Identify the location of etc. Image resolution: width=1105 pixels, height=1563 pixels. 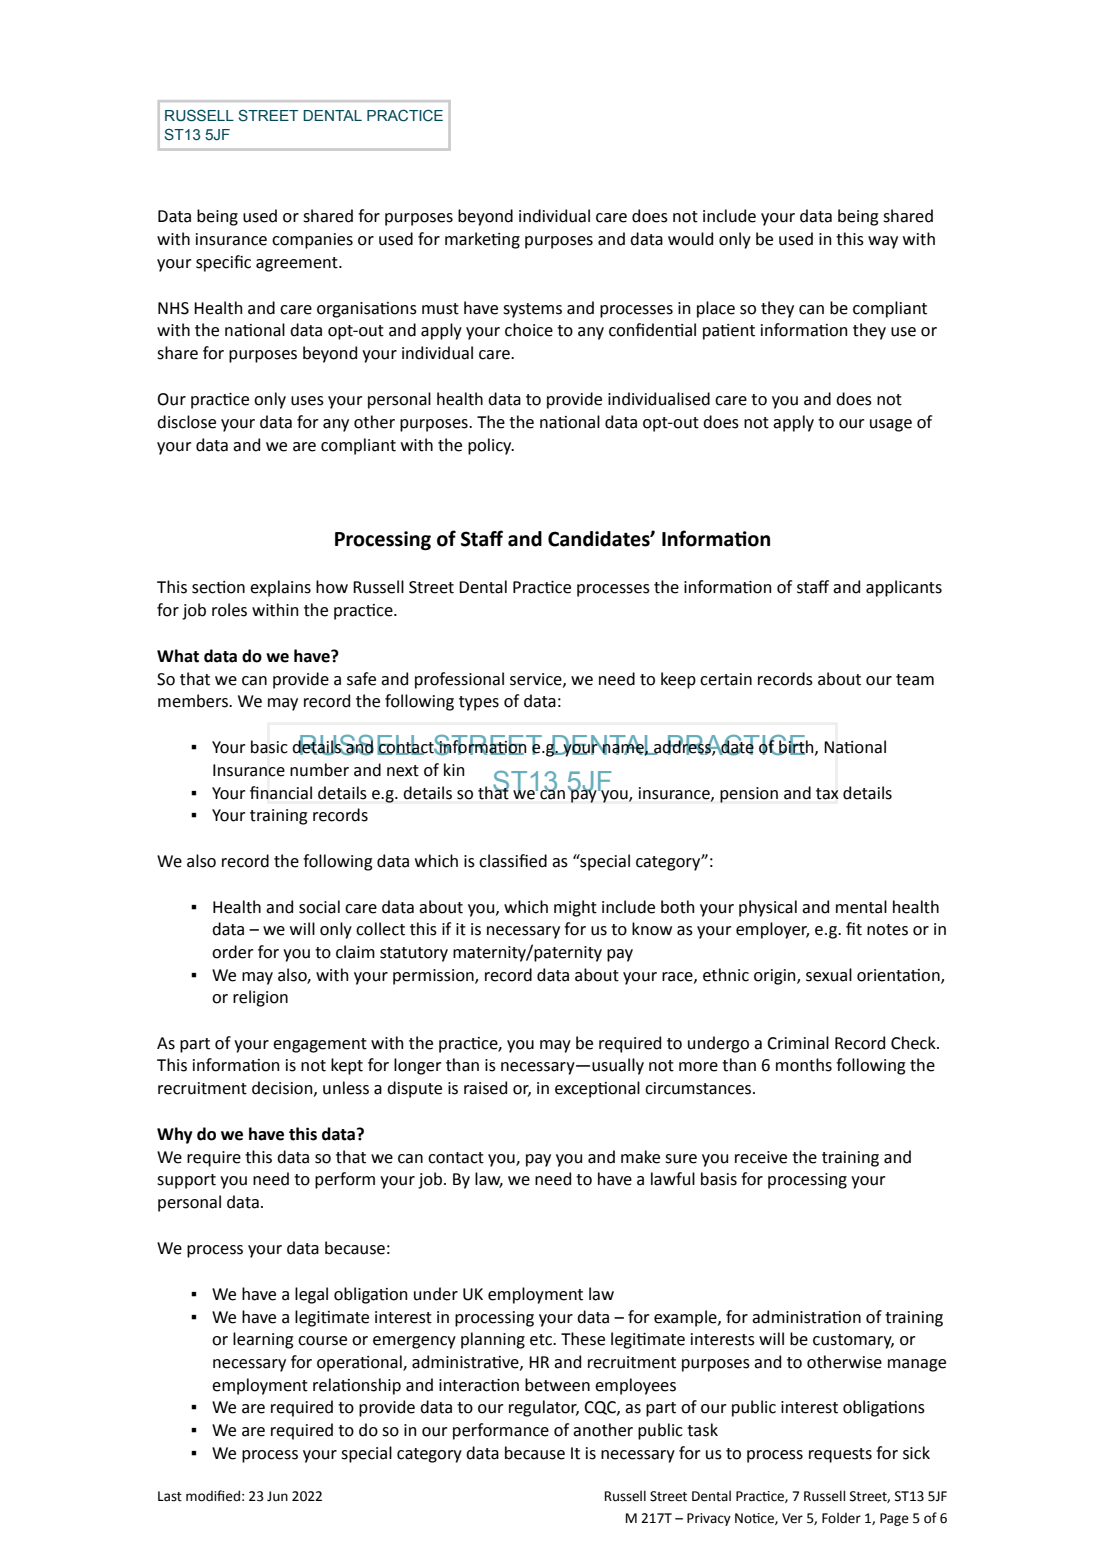
(542, 1340).
